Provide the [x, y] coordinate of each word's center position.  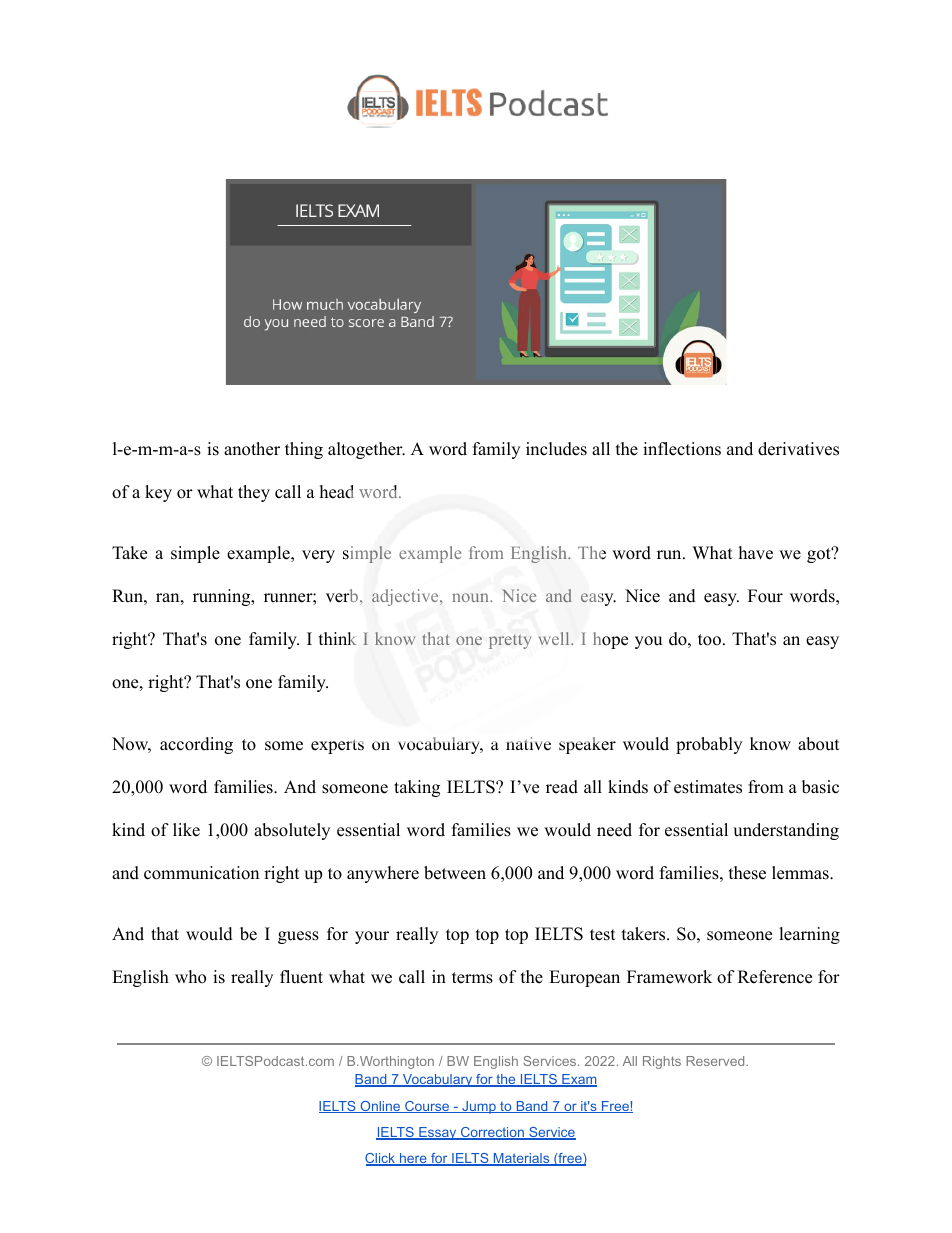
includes [556, 449]
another [252, 449]
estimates [708, 787]
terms [472, 978]
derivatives [798, 449]
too [709, 640]
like [186, 830]
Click [381, 1159]
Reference [775, 977]
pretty [510, 641]
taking [417, 788]
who [190, 977]
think [337, 638]
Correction [492, 1133]
